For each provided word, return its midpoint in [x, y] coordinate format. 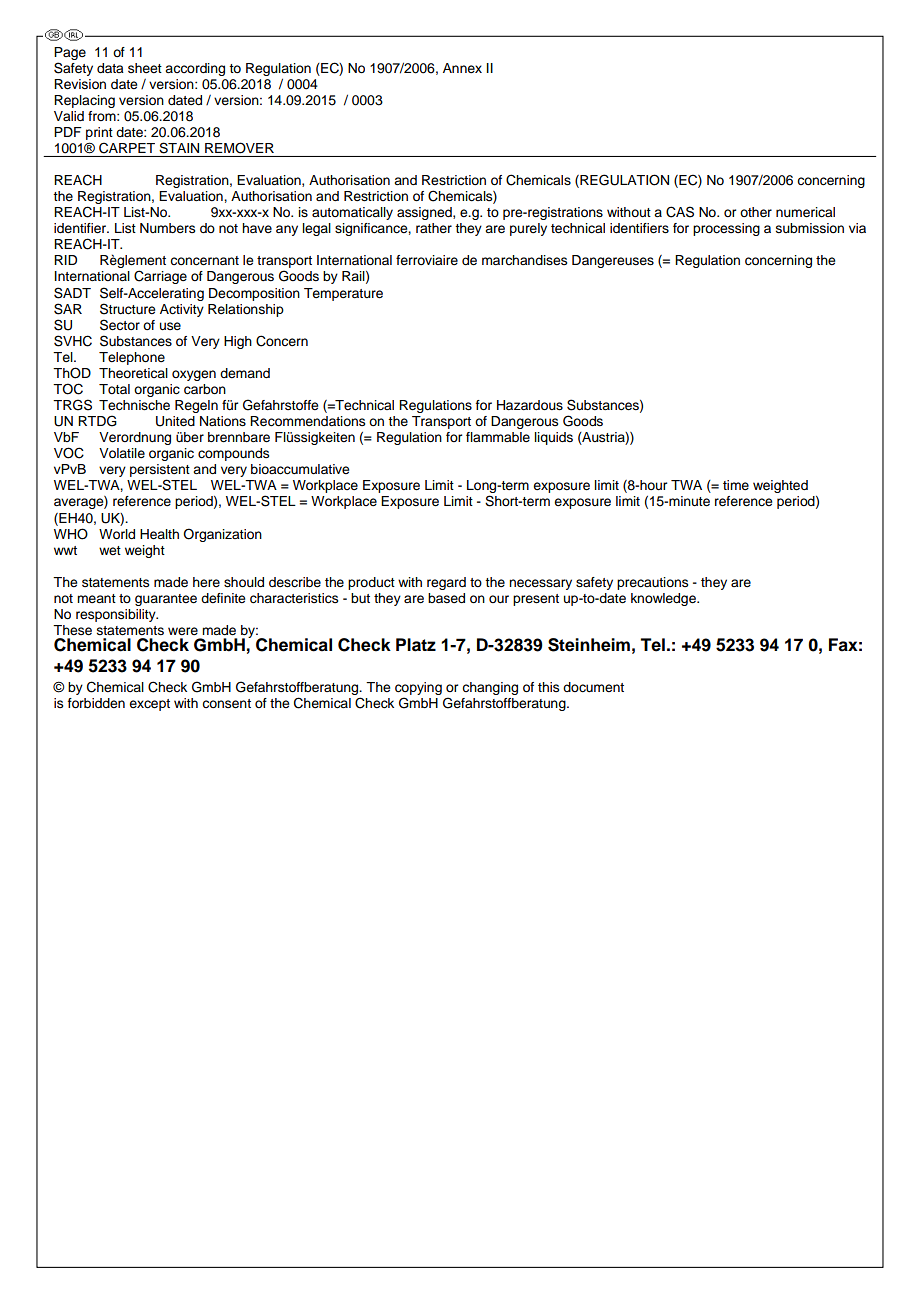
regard [446, 583]
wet [110, 550]
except [149, 705]
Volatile [122, 453]
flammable [498, 437]
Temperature [343, 294]
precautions [652, 583]
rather [434, 228]
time [736, 485]
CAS [680, 212]
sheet [145, 68]
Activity [182, 310]
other [756, 212]
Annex [462, 68]
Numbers [167, 228]
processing [726, 229]
